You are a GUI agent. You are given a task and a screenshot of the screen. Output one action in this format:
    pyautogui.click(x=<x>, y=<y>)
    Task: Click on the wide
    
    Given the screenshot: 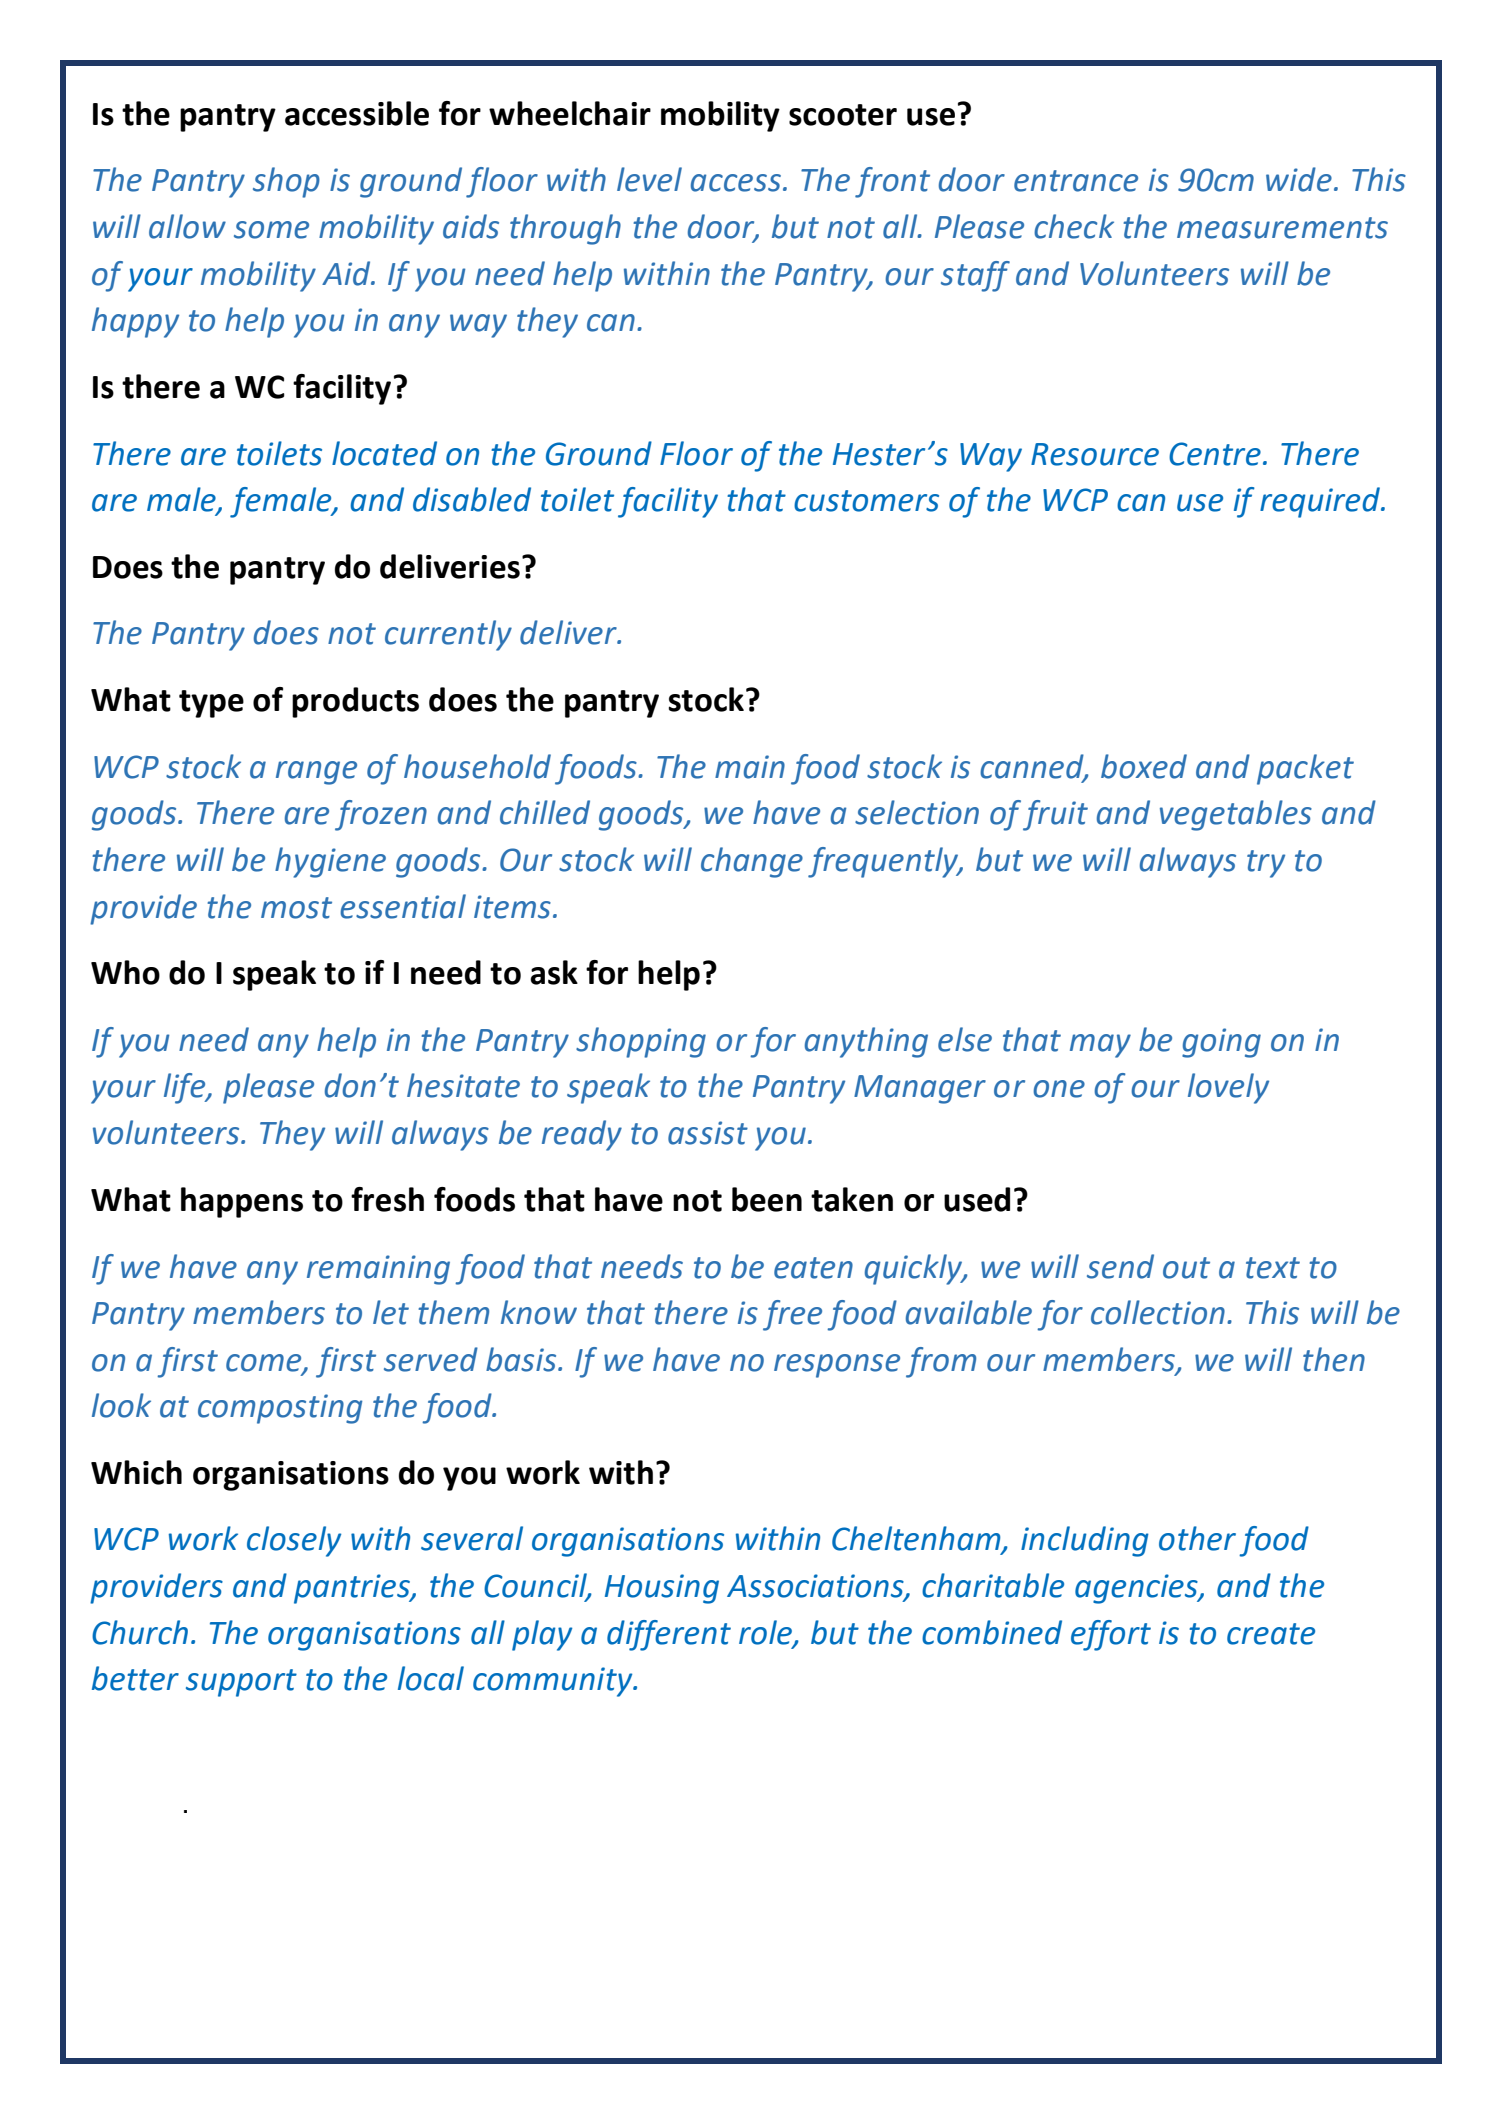 What is the action you would take?
    pyautogui.click(x=1299, y=179)
